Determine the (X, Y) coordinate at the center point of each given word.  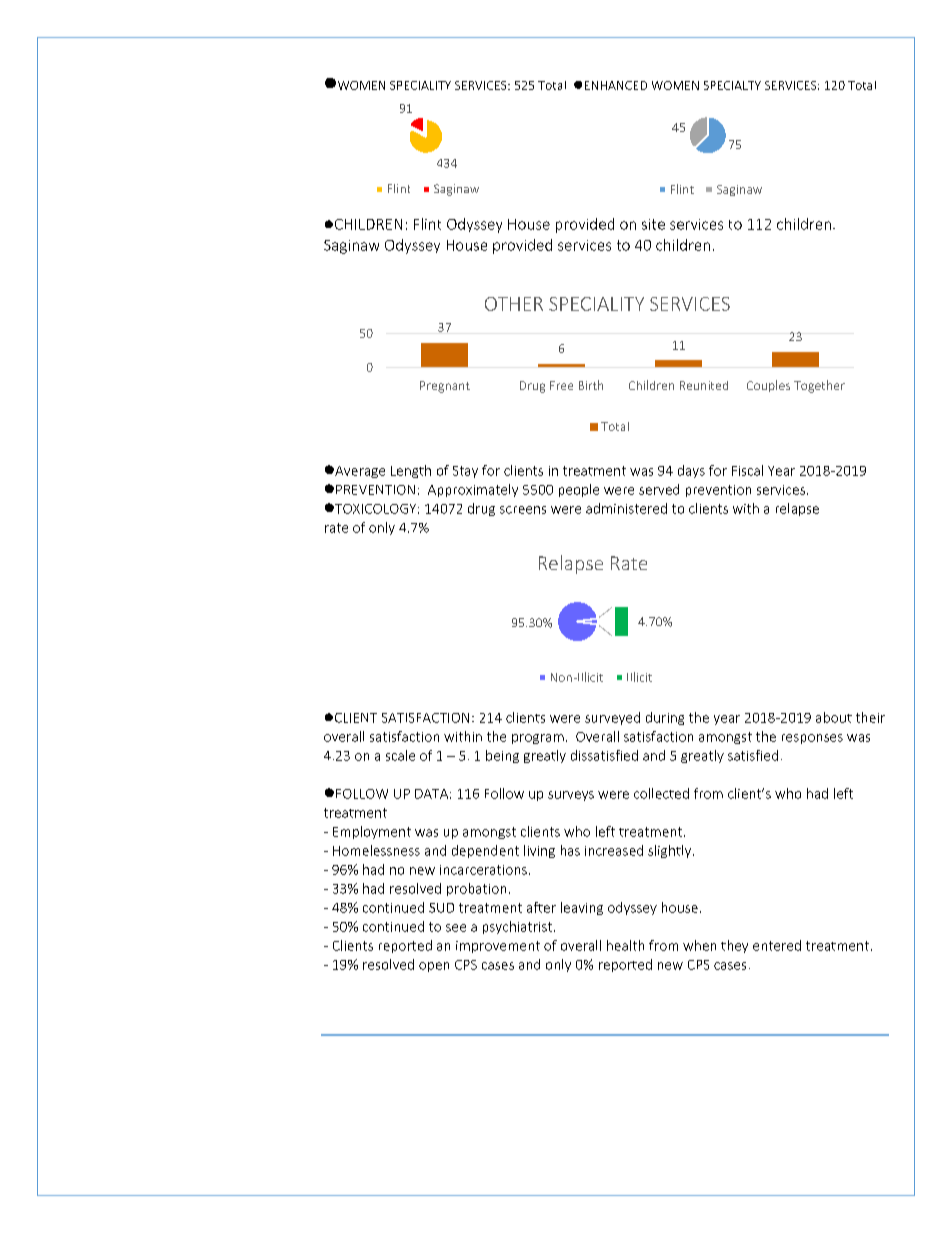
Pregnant (445, 387)
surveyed (612, 718)
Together (819, 386)
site (653, 224)
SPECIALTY (732, 85)
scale (400, 755)
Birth (591, 385)
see (456, 928)
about (834, 717)
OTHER (514, 304)
